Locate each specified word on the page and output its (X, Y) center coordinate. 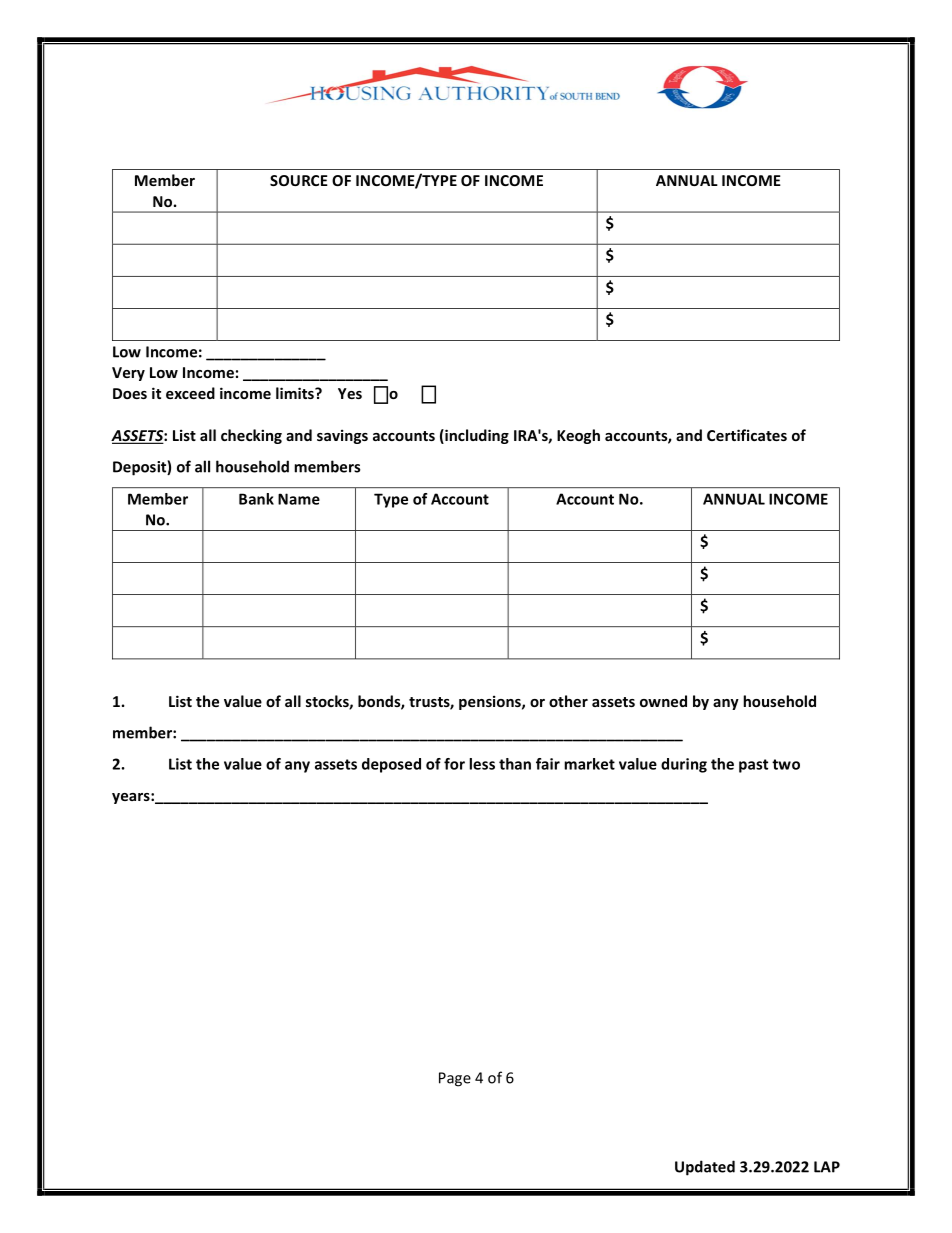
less (482, 764)
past (753, 766)
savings (342, 436)
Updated (705, 1168)
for (454, 764)
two (786, 764)
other (568, 701)
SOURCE (299, 180)
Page (455, 1079)
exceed (190, 393)
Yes (350, 393)
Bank (256, 499)
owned (663, 701)
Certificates (747, 435)
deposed (391, 765)
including (476, 436)
